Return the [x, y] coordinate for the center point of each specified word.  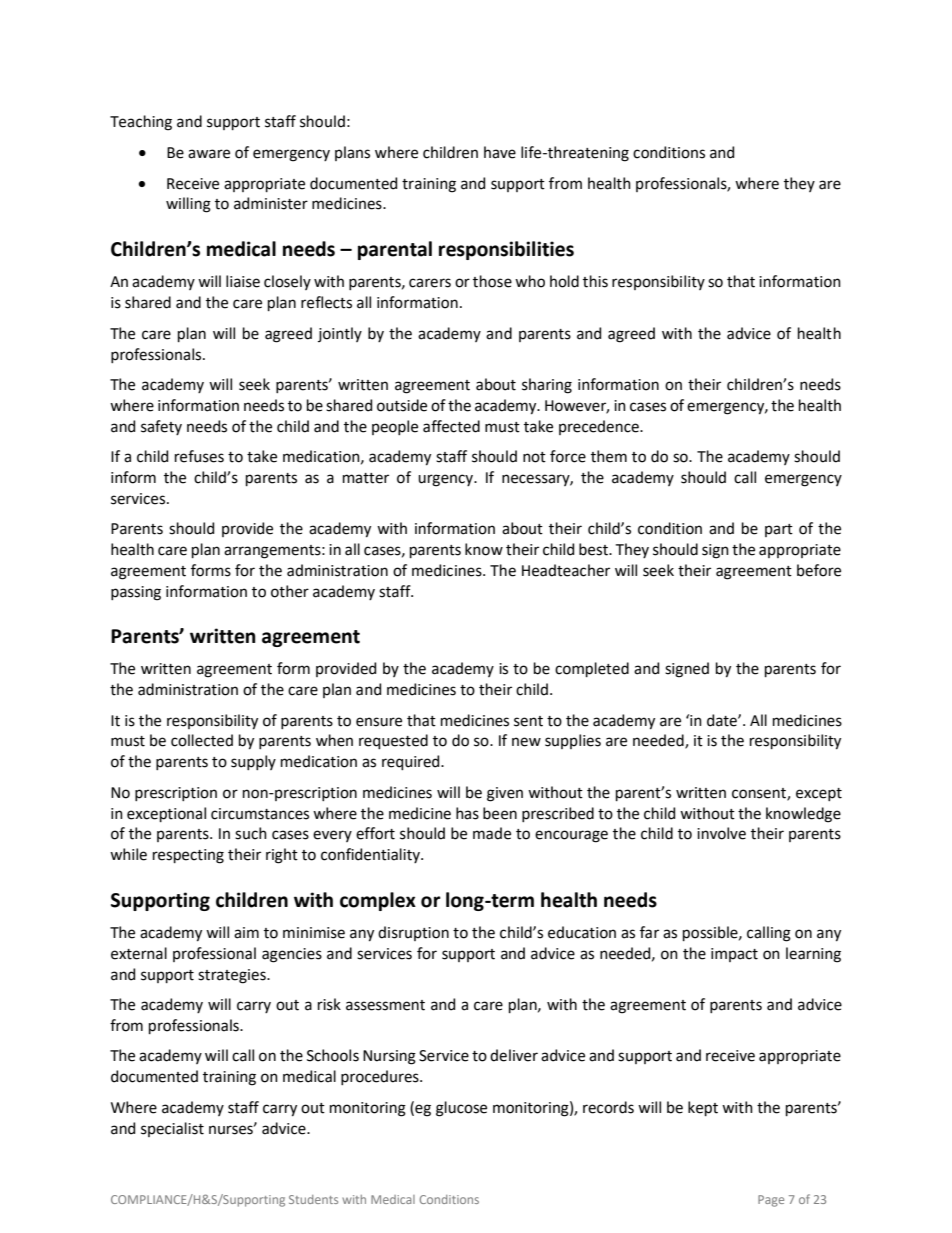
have [500, 152]
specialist [172, 1129]
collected [202, 740]
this [595, 281]
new [526, 742]
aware [209, 154]
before [819, 570]
